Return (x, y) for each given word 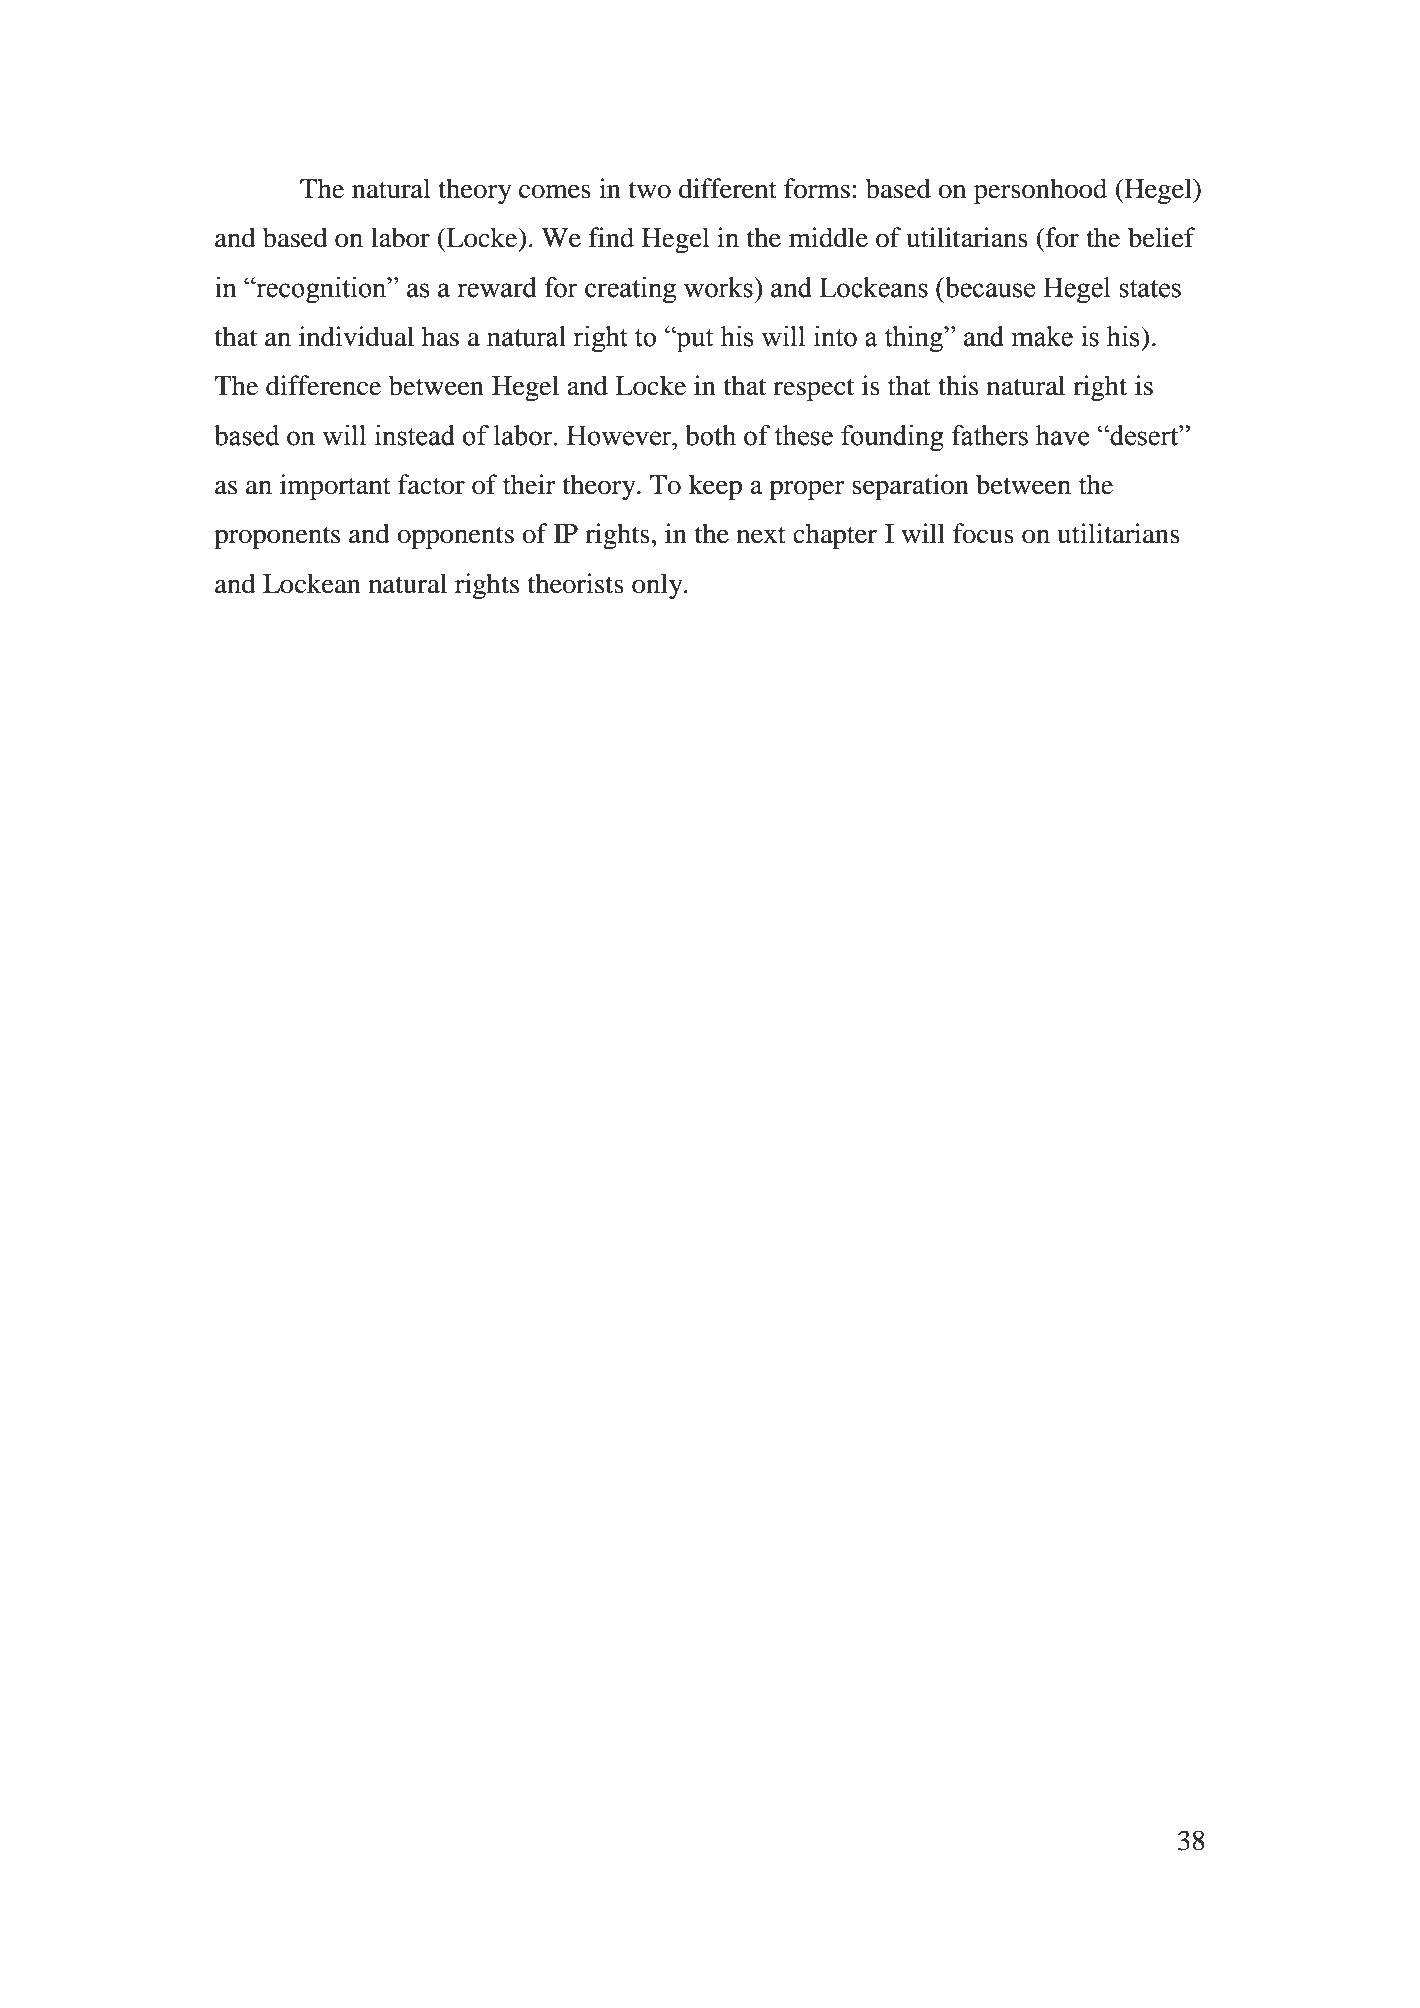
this (958, 385)
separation (910, 487)
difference (323, 385)
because (989, 287)
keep (715, 487)
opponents (455, 538)
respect (813, 390)
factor (431, 484)
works (719, 287)
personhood (1040, 191)
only (658, 586)
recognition (321, 290)
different (728, 188)
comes (555, 192)
